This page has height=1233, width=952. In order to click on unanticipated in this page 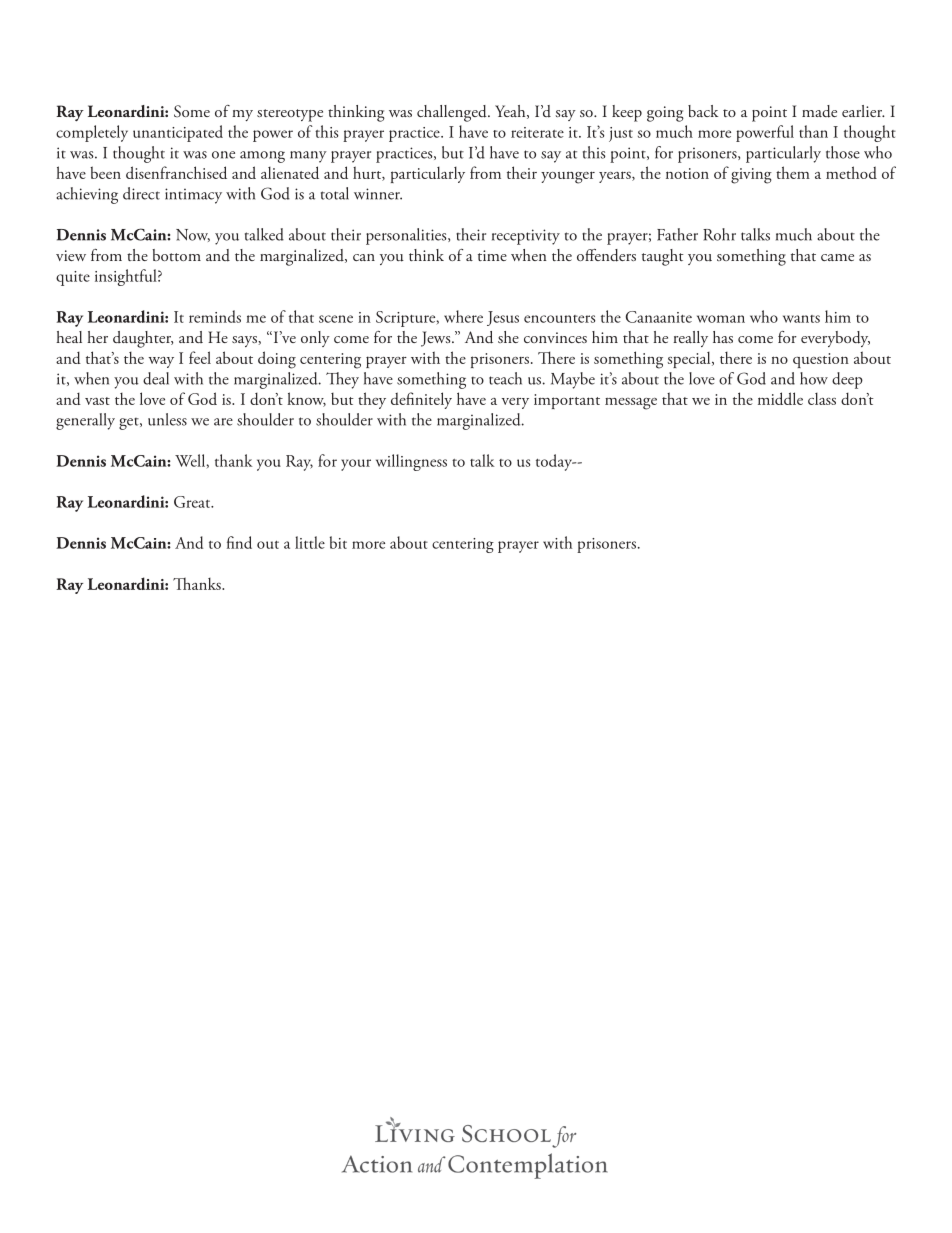, I will do `click(178, 133)`.
